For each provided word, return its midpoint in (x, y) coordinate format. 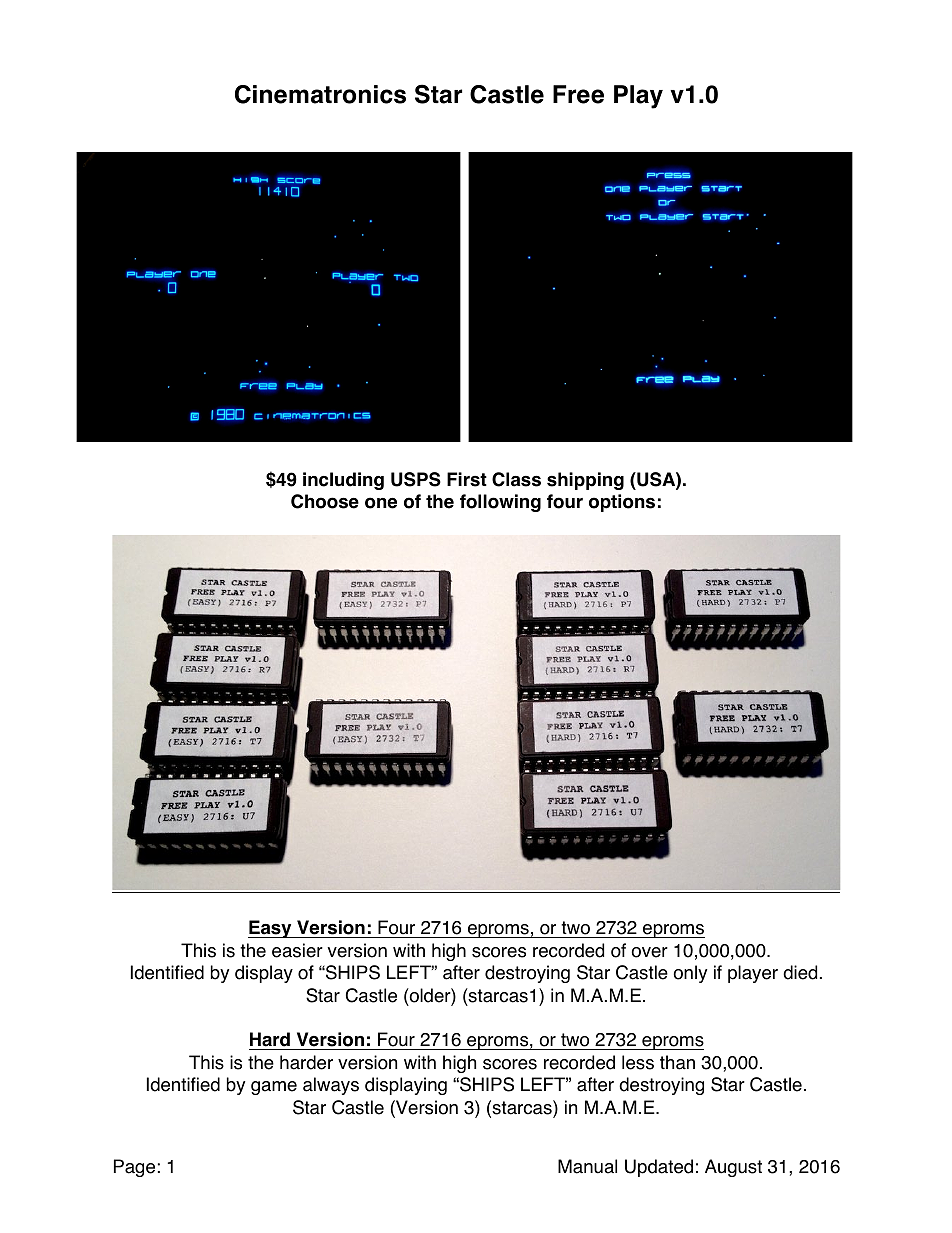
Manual (587, 1166)
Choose (325, 501)
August (733, 1168)
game (274, 1088)
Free (578, 94)
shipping (585, 481)
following (500, 503)
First (467, 479)
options (622, 503)
